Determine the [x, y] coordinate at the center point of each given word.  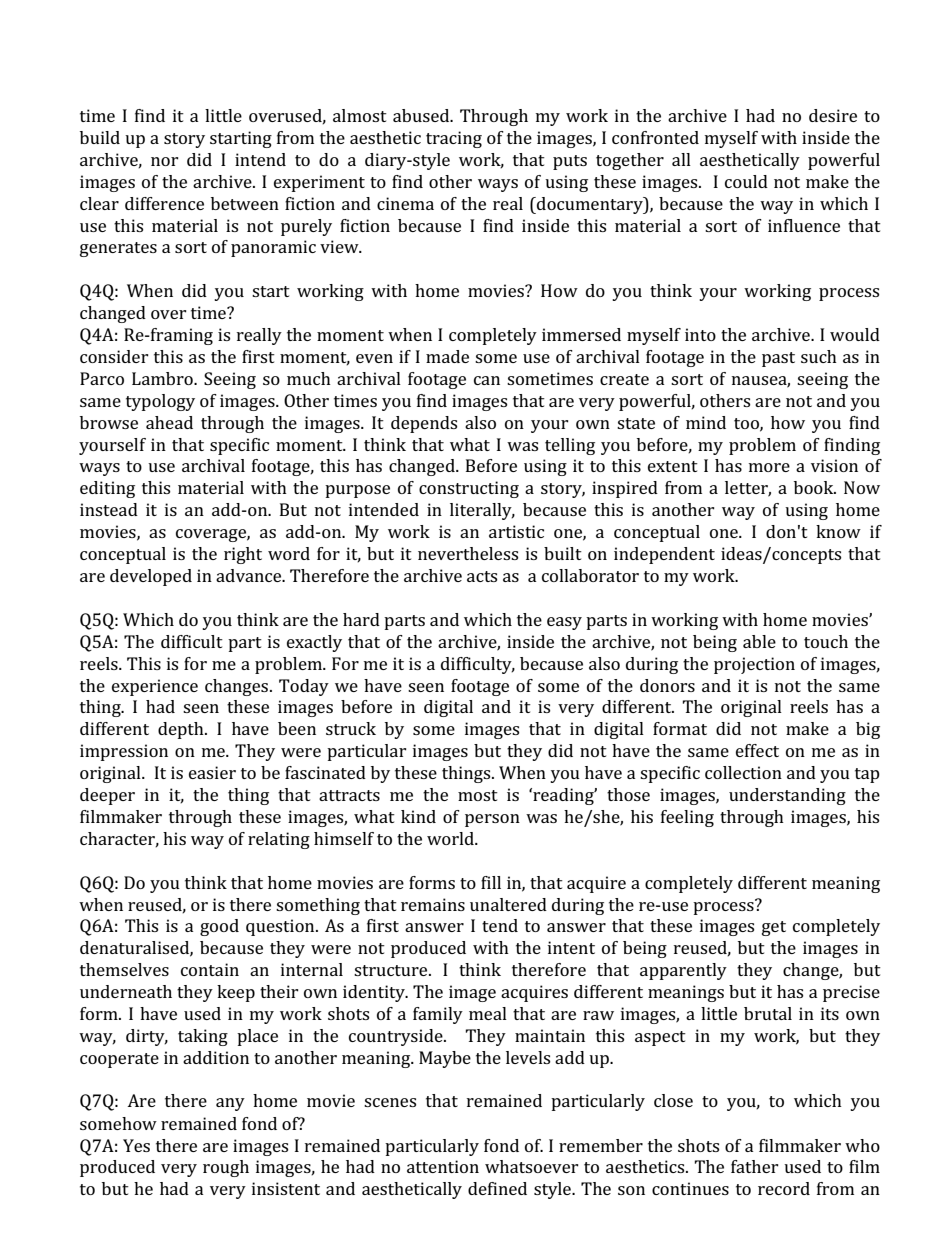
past [778, 359]
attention [443, 1166]
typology [160, 402]
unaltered [508, 904]
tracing [454, 139]
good [219, 927]
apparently [683, 971]
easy [564, 623]
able [759, 641]
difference [164, 203]
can [487, 380]
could [746, 181]
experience [155, 687]
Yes [136, 1145]
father [755, 1166]
